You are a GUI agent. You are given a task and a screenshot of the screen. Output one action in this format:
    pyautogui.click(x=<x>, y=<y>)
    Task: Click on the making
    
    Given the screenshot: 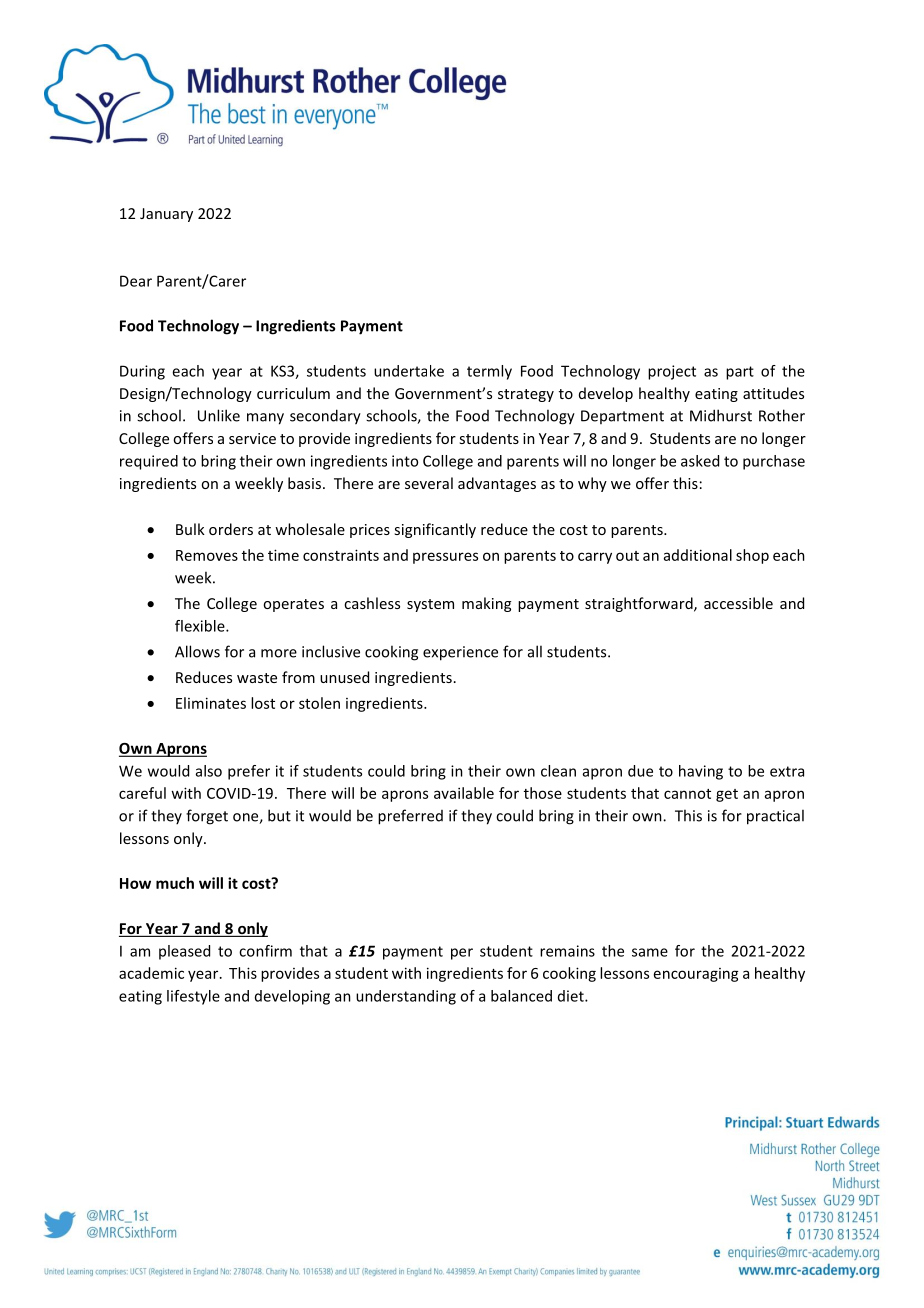 What is the action you would take?
    pyautogui.click(x=486, y=604)
